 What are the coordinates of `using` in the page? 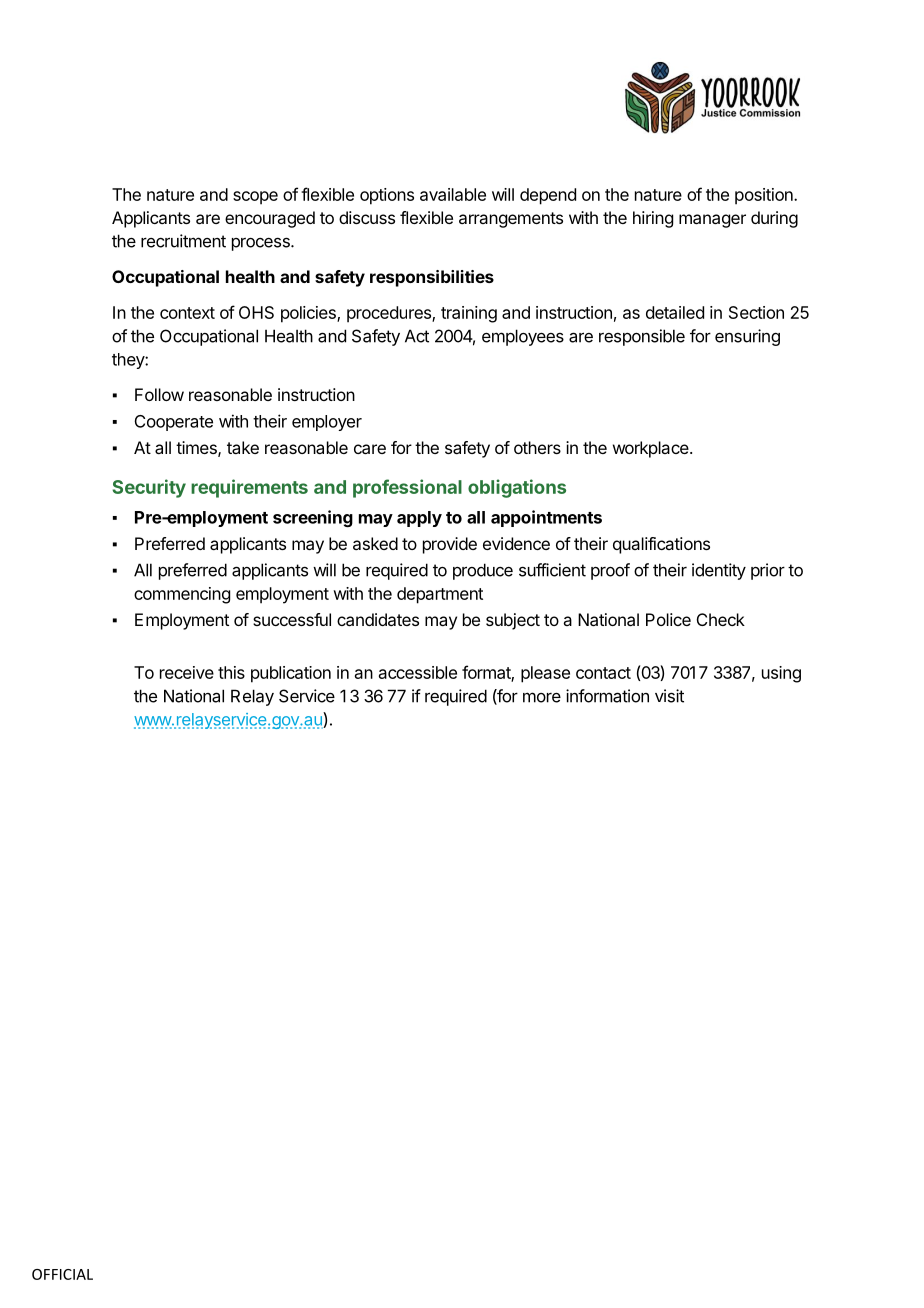 It's located at (781, 674).
